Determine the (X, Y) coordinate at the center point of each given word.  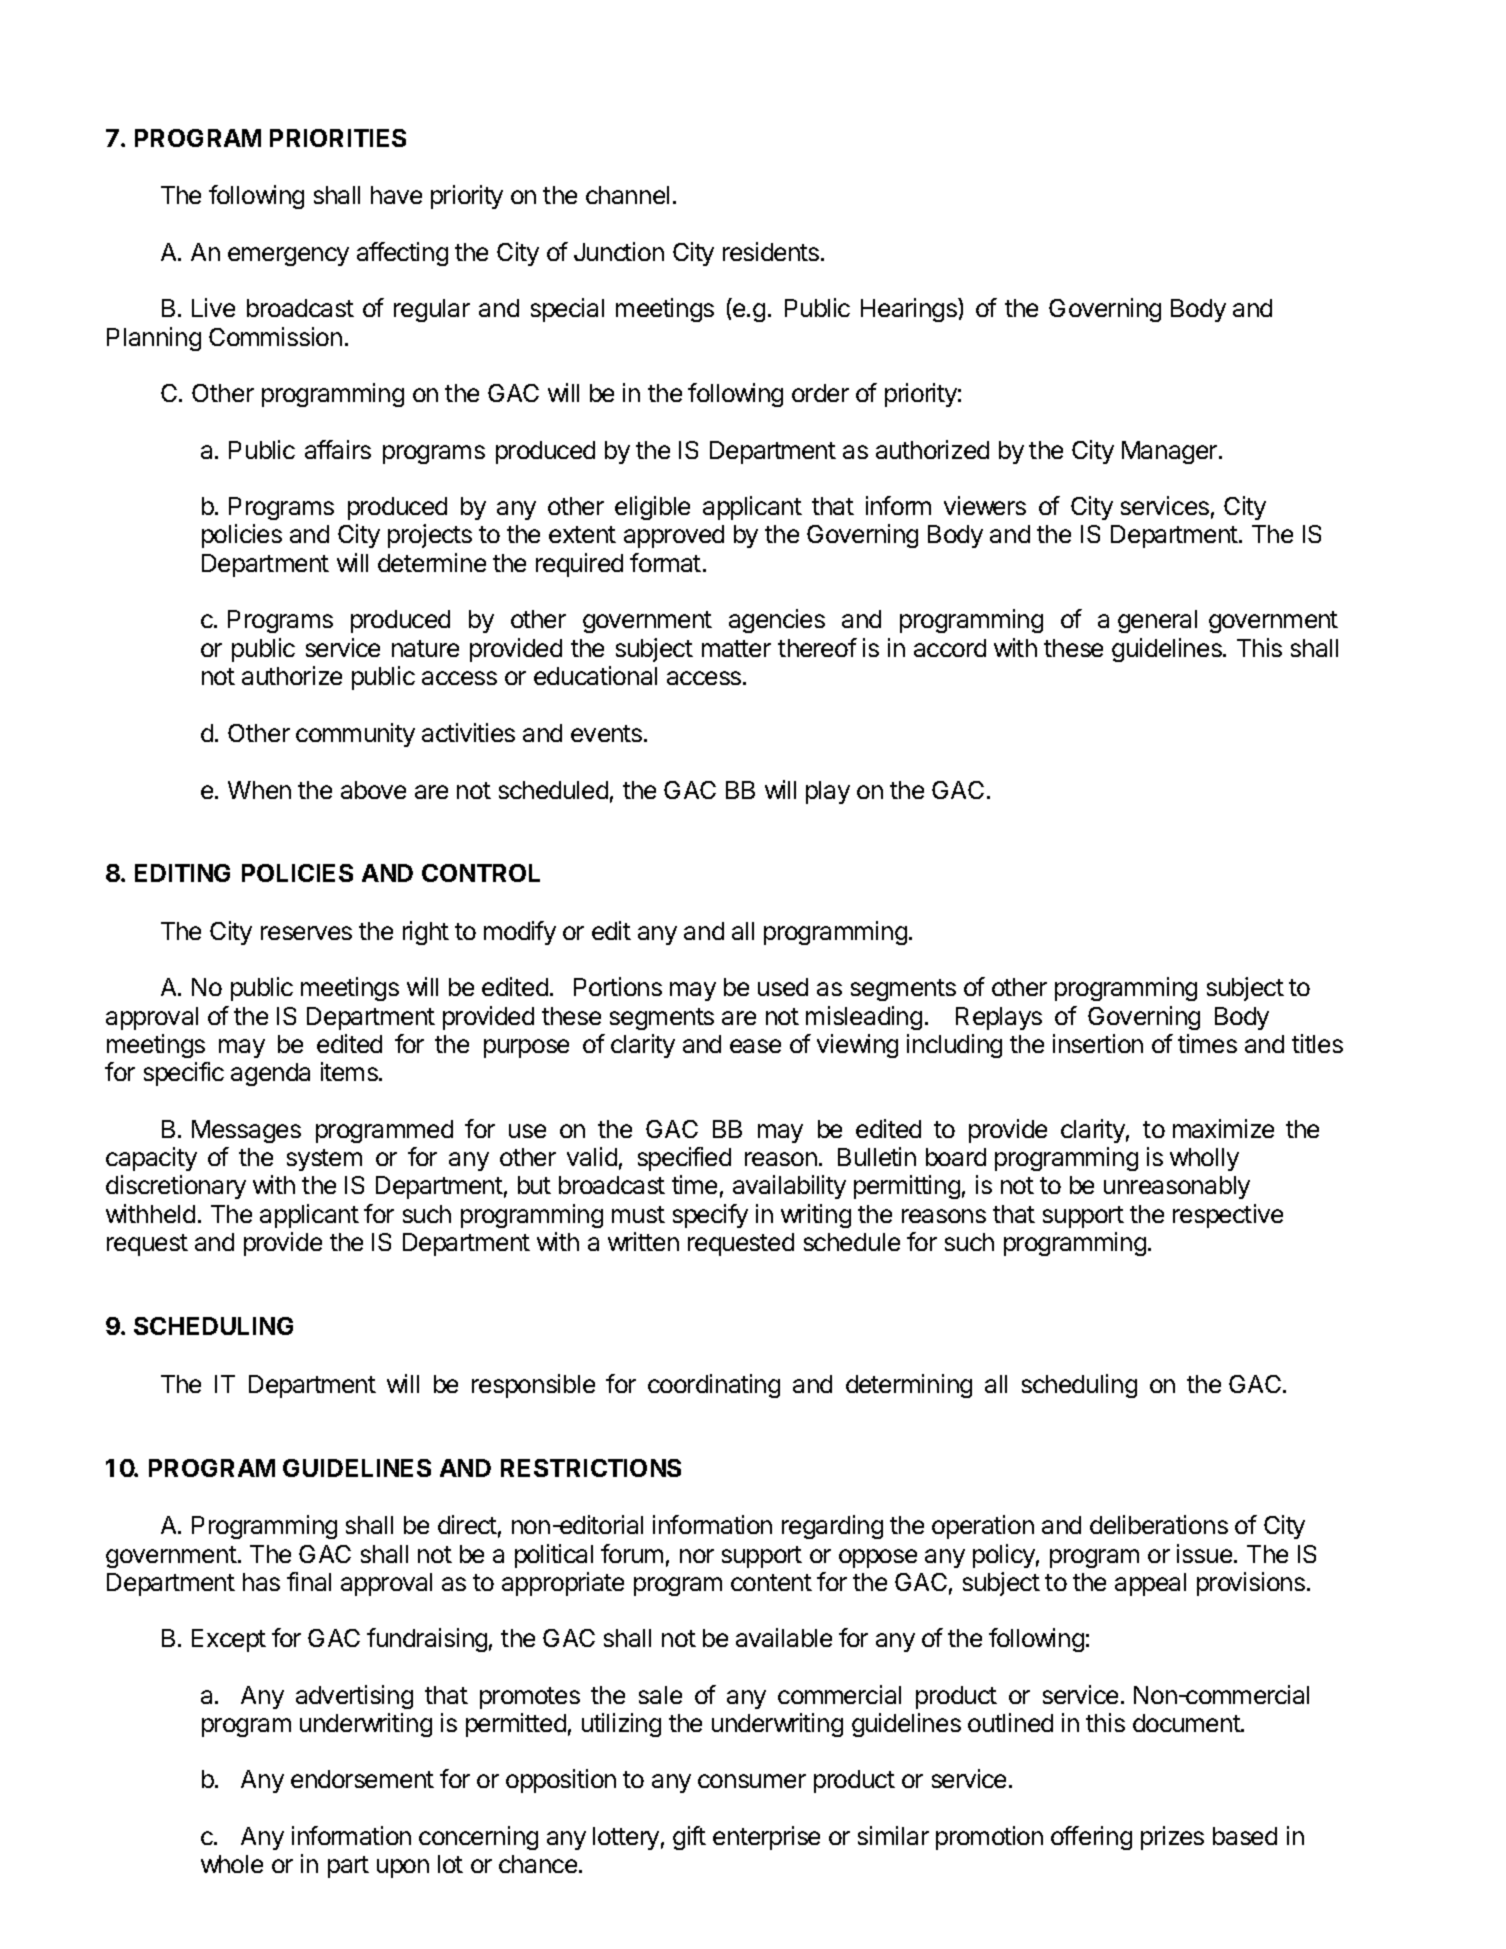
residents (772, 251)
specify (710, 1216)
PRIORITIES (338, 138)
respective (1228, 1216)
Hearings (910, 310)
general (1157, 621)
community (355, 735)
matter (736, 648)
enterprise (766, 1838)
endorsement (362, 1779)
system (324, 1160)
